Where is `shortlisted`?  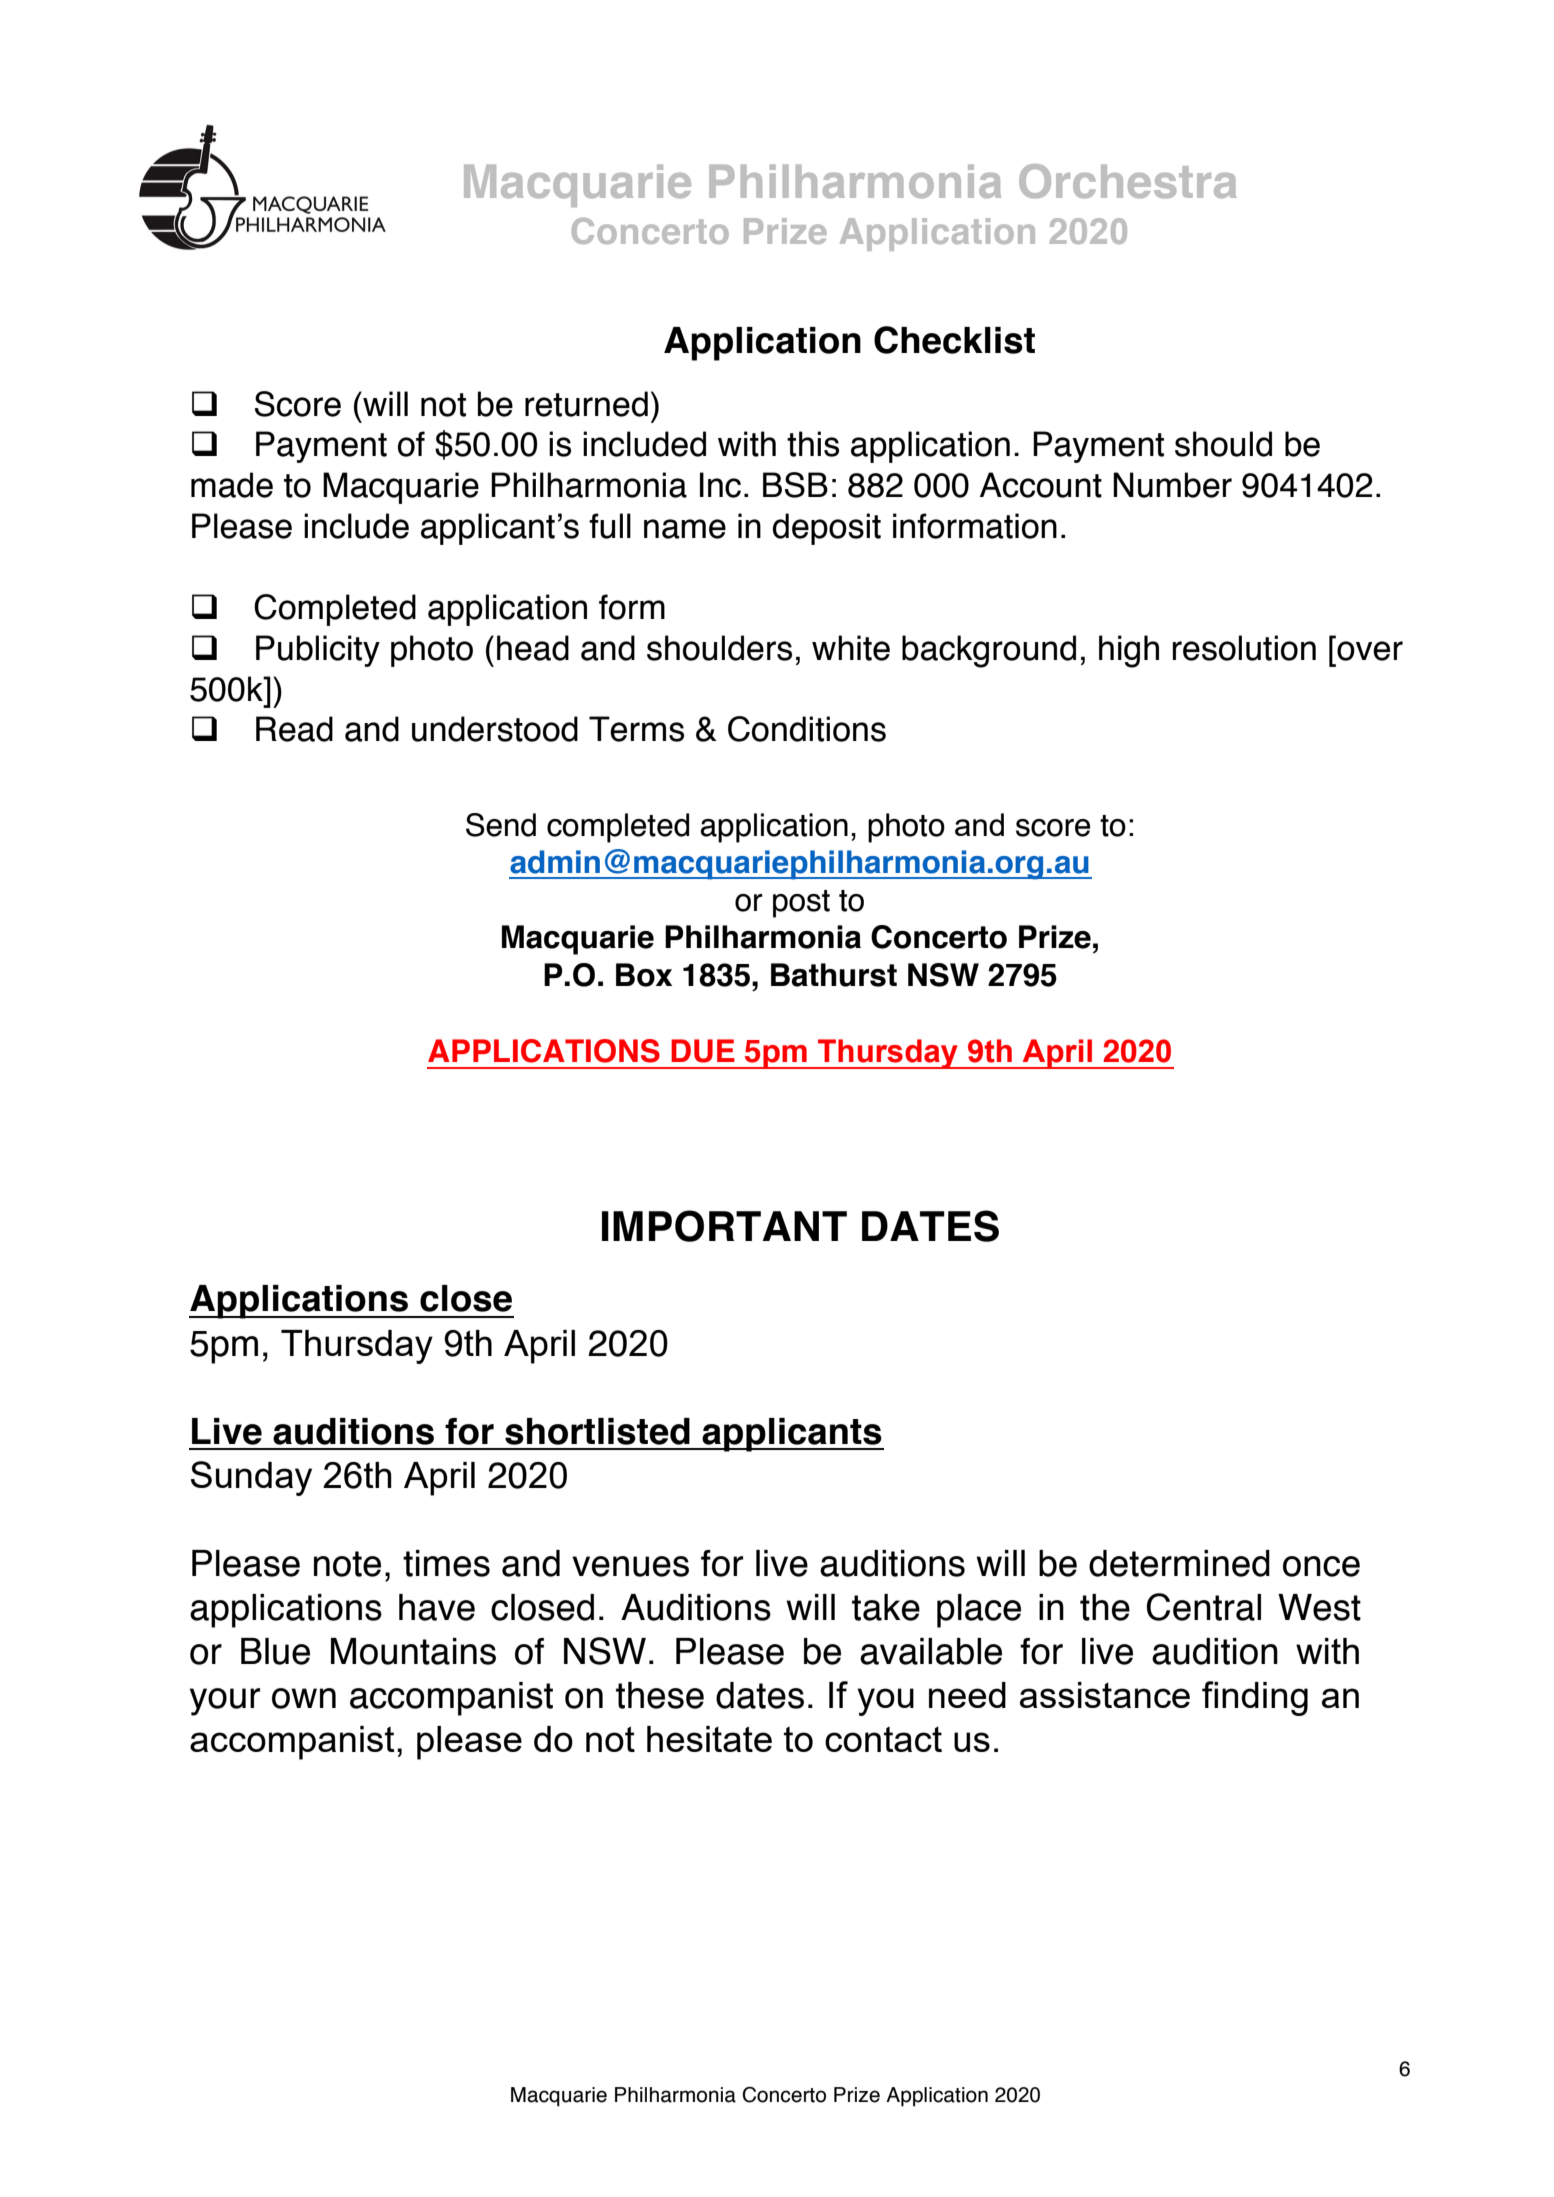 shortlisted is located at coordinates (597, 1431).
